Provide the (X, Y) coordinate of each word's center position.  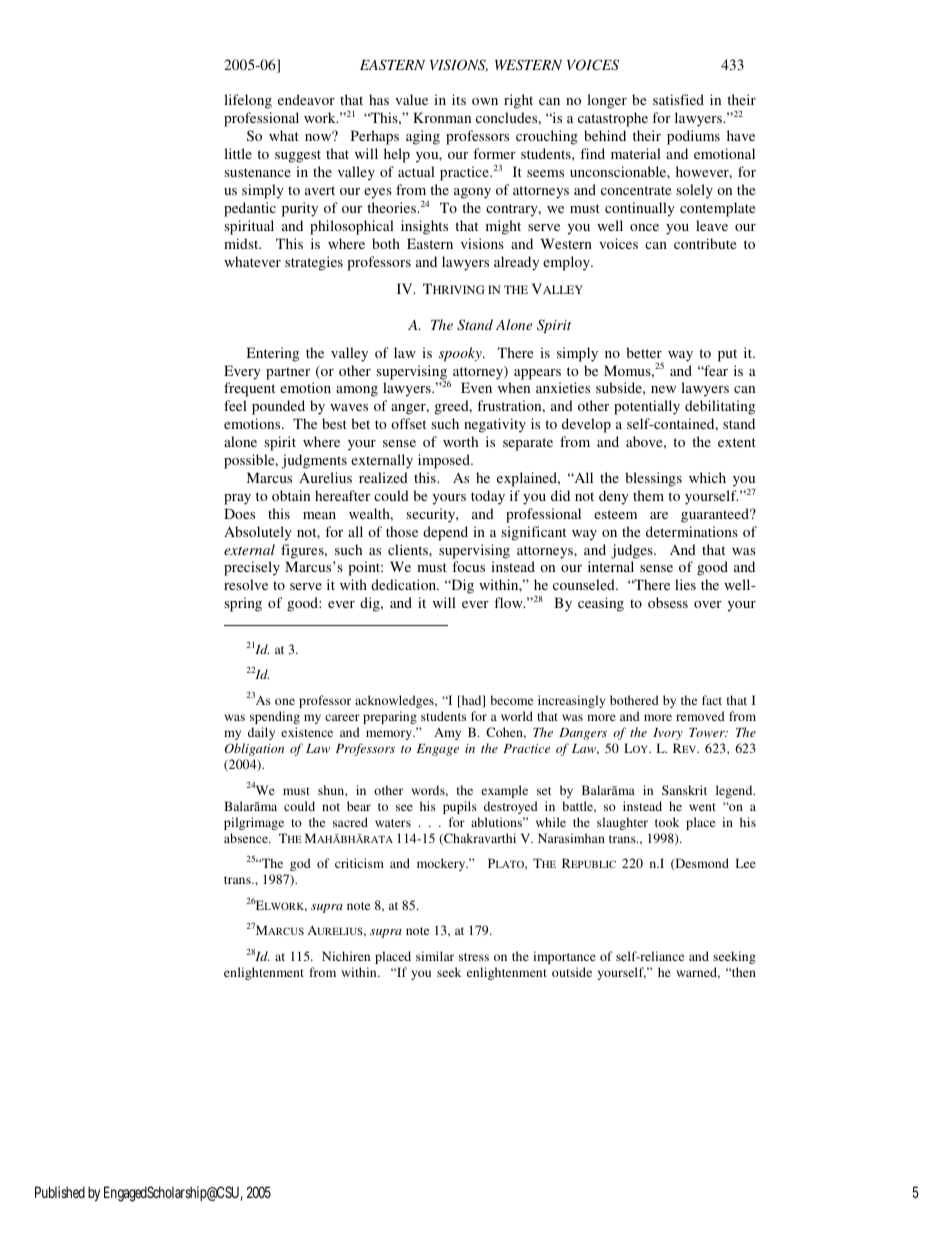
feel (235, 405)
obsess (668, 602)
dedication (405, 584)
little (238, 153)
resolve (246, 584)
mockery (442, 864)
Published (60, 1192)
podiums (693, 137)
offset (408, 423)
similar (435, 956)
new (663, 389)
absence (247, 838)
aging (423, 137)
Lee (746, 863)
